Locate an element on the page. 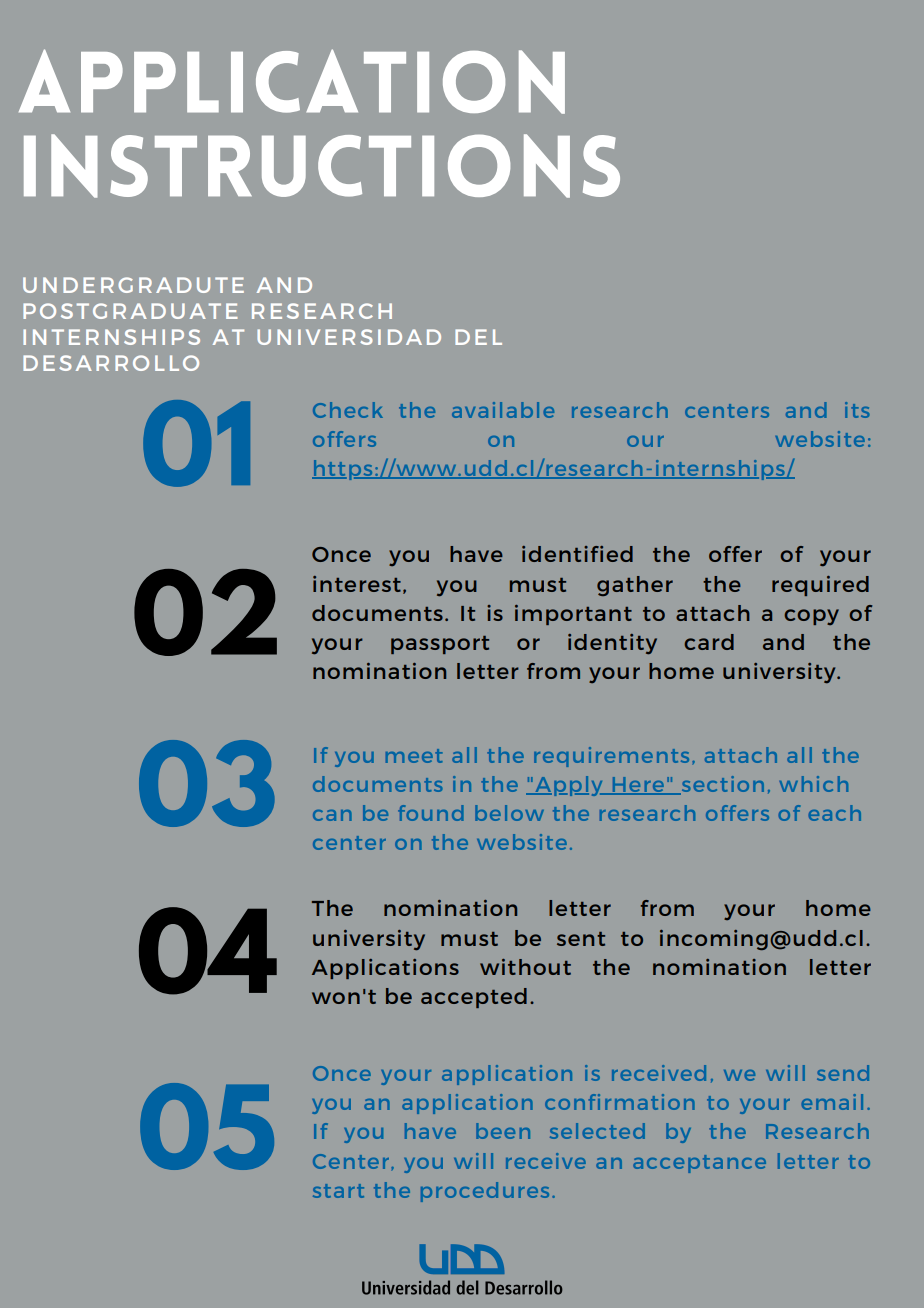 This page has width=924, height=1308. start is located at coordinates (338, 1191).
